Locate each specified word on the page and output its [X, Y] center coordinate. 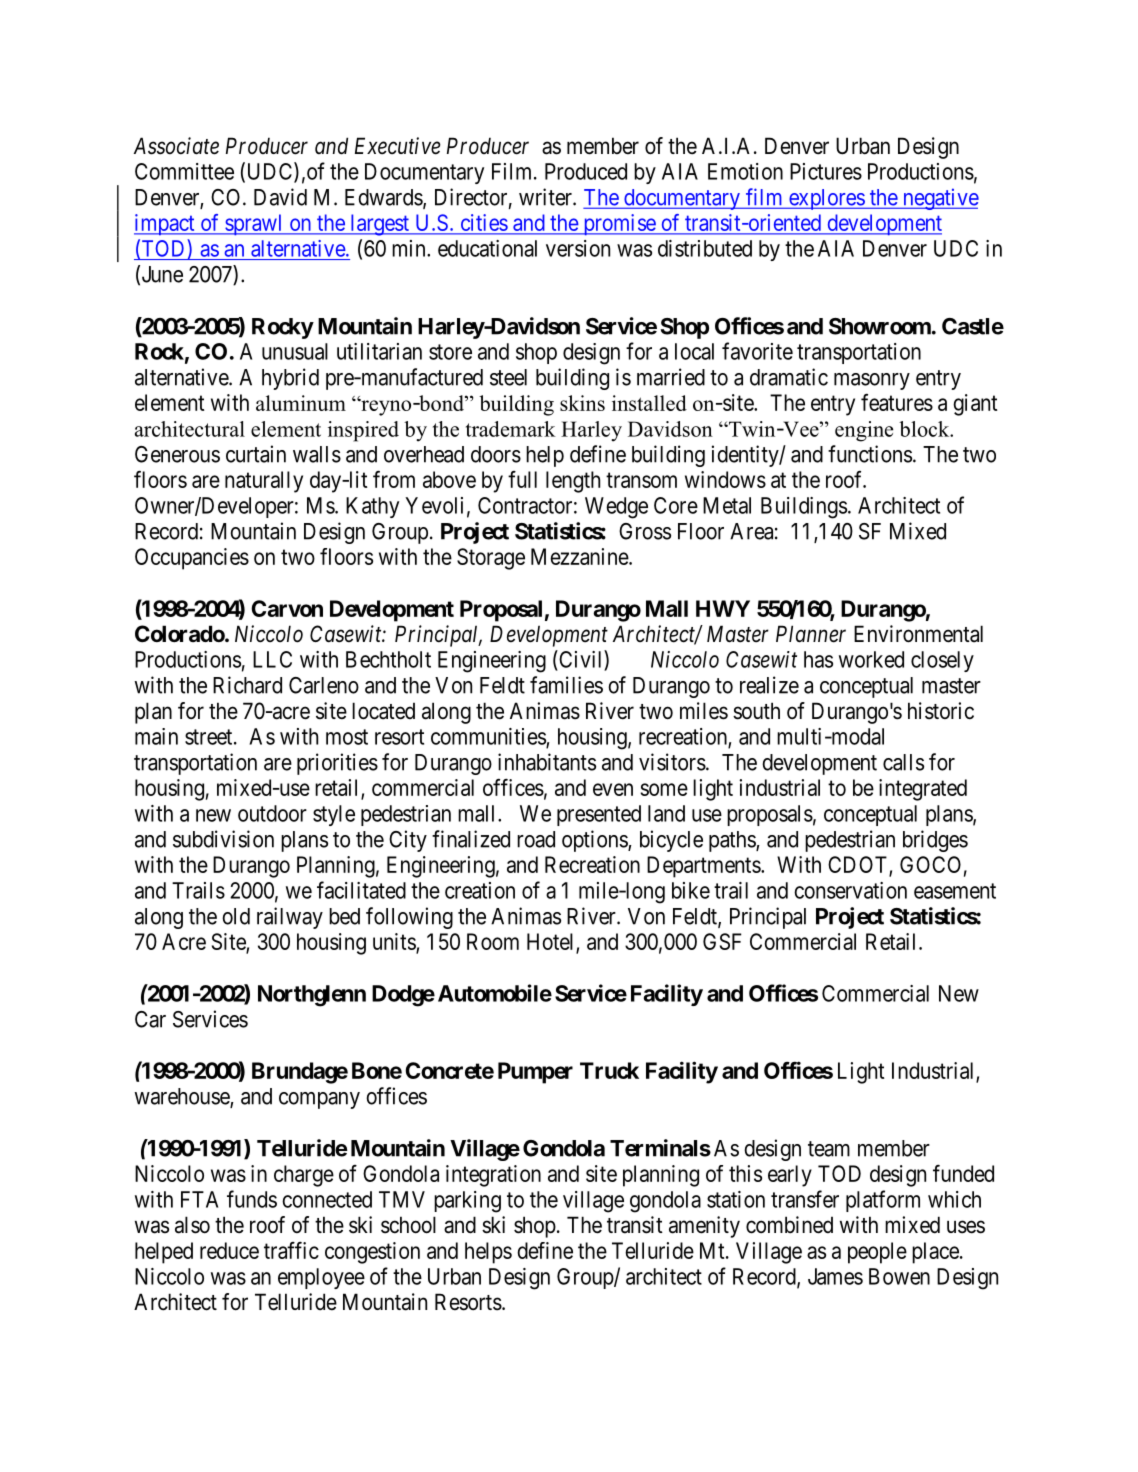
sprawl [254, 225]
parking [467, 1202]
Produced [586, 171]
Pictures [826, 171]
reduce [229, 1250]
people [877, 1253]
